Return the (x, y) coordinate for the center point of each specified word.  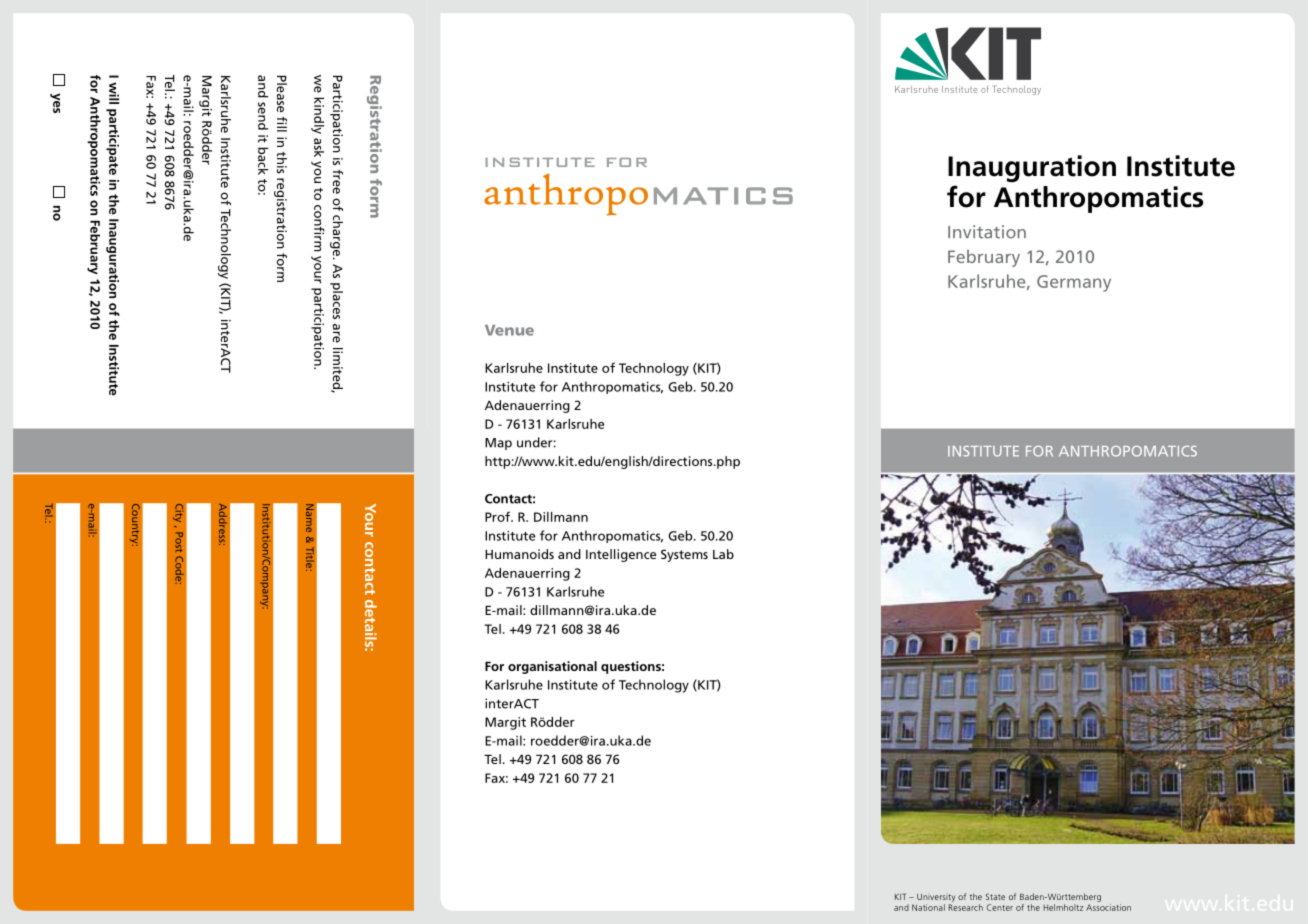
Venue (509, 330)
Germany (1074, 283)
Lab (723, 554)
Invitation (987, 232)
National (928, 907)
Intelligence (621, 555)
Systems (684, 555)
